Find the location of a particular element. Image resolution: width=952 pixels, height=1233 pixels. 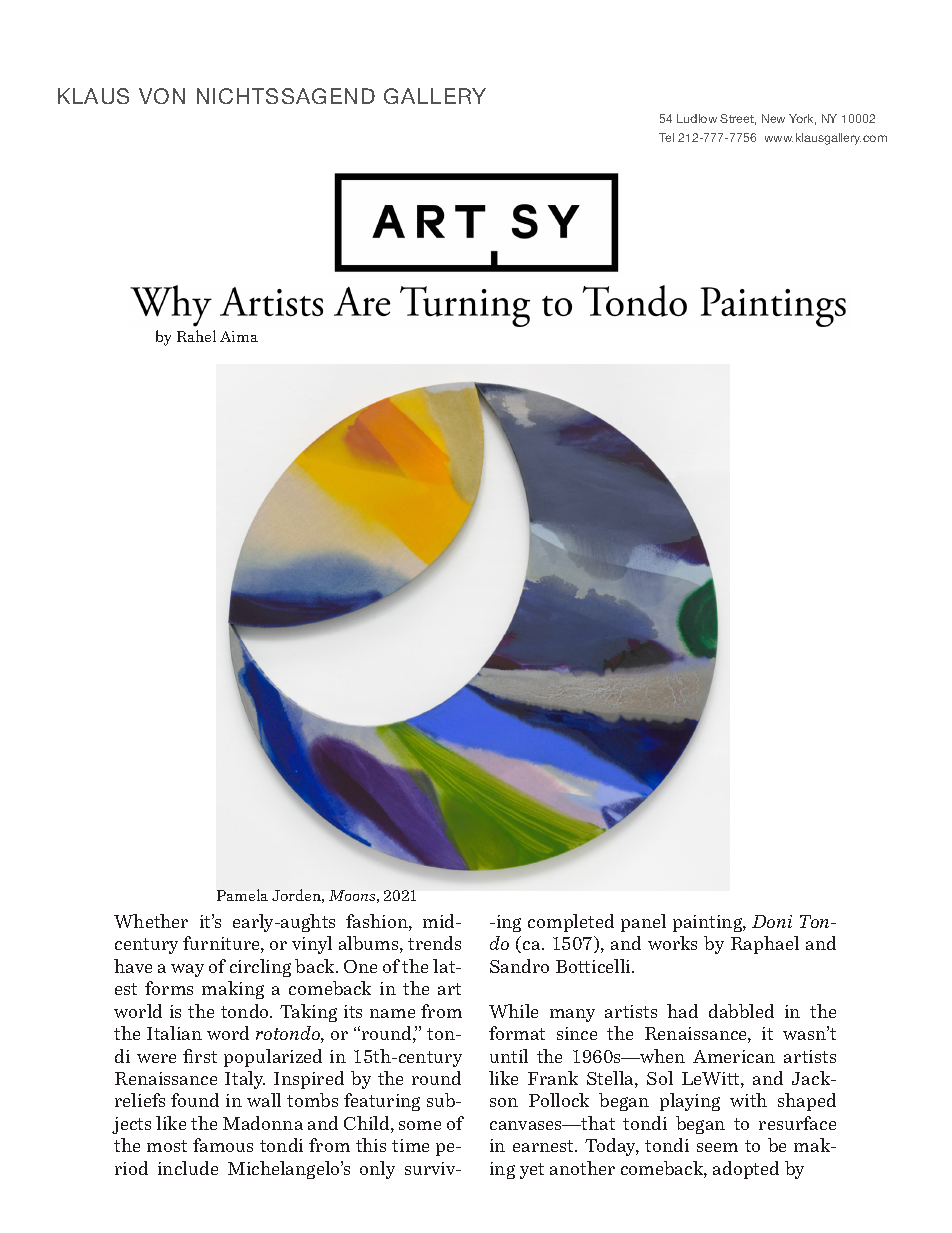

Whether is located at coordinates (151, 921).
